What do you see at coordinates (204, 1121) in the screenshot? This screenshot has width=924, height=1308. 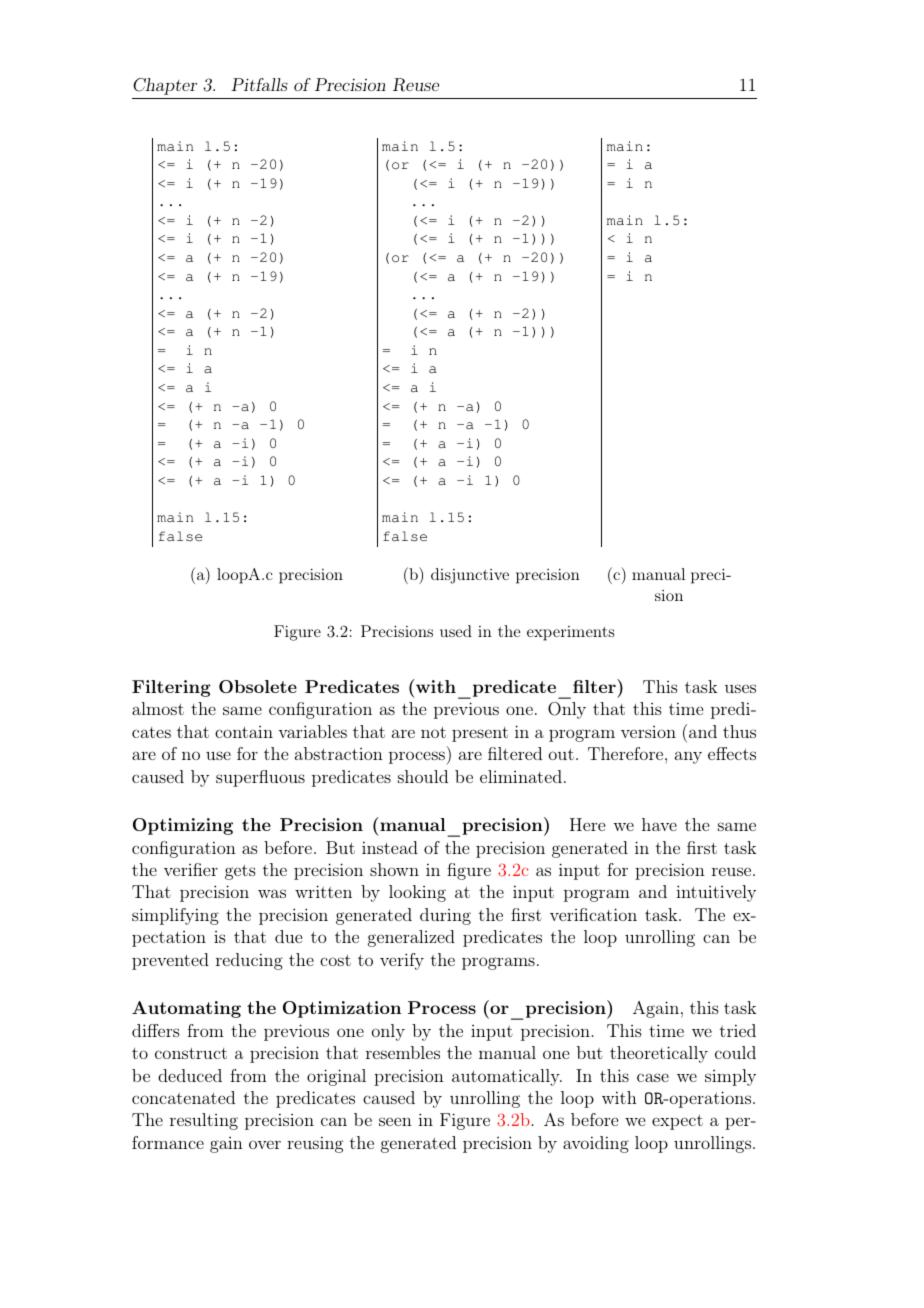 I see `resulting` at bounding box center [204, 1121].
